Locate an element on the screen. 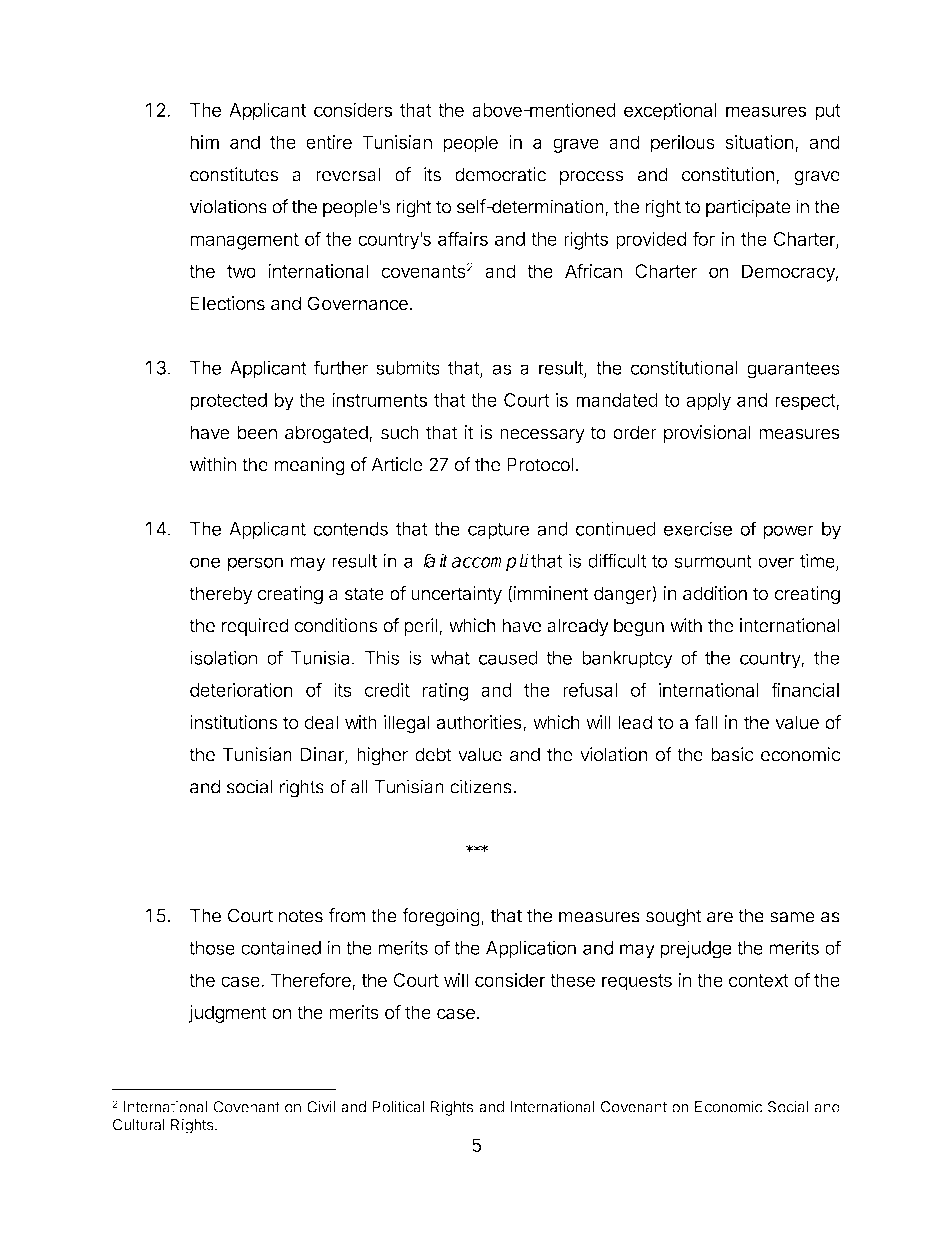 This screenshot has height=1233, width=952. provisional is located at coordinates (707, 434).
